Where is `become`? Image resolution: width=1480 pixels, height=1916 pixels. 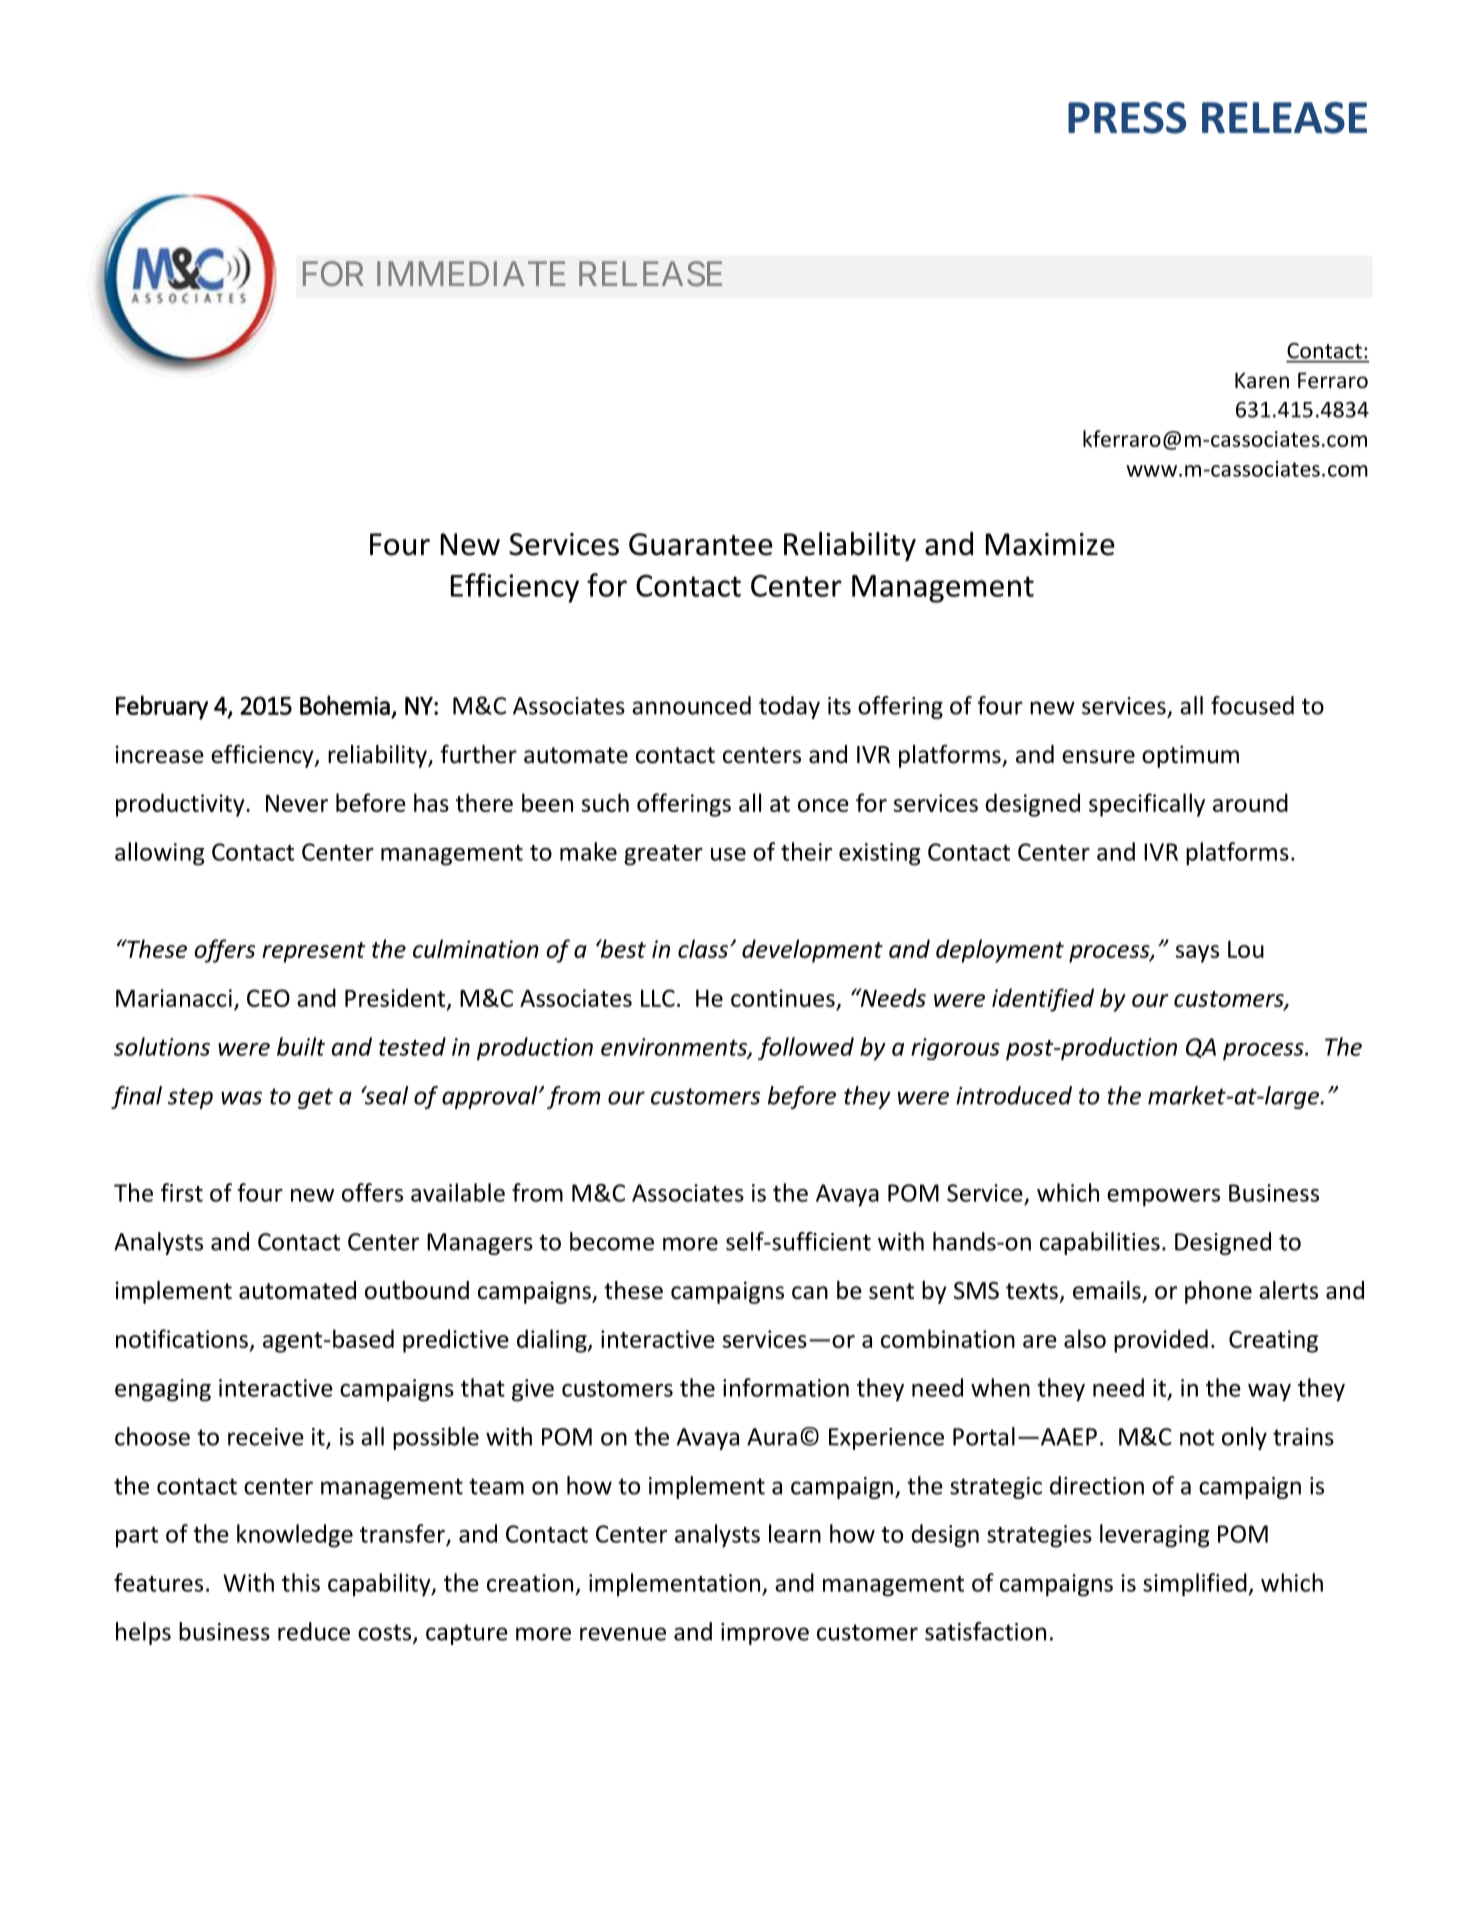
become is located at coordinates (612, 1241).
